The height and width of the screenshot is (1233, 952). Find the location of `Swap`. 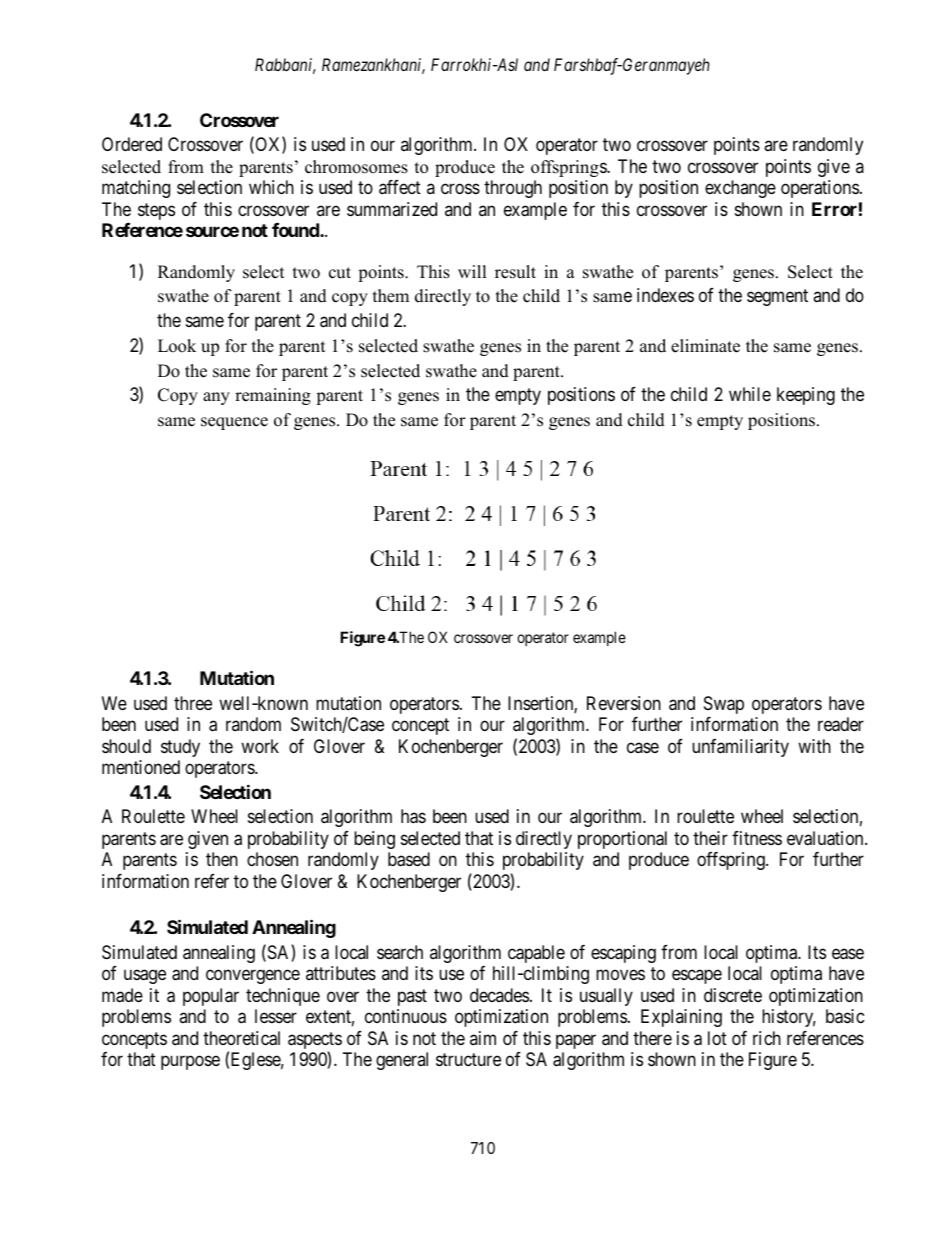

Swap is located at coordinates (724, 705).
